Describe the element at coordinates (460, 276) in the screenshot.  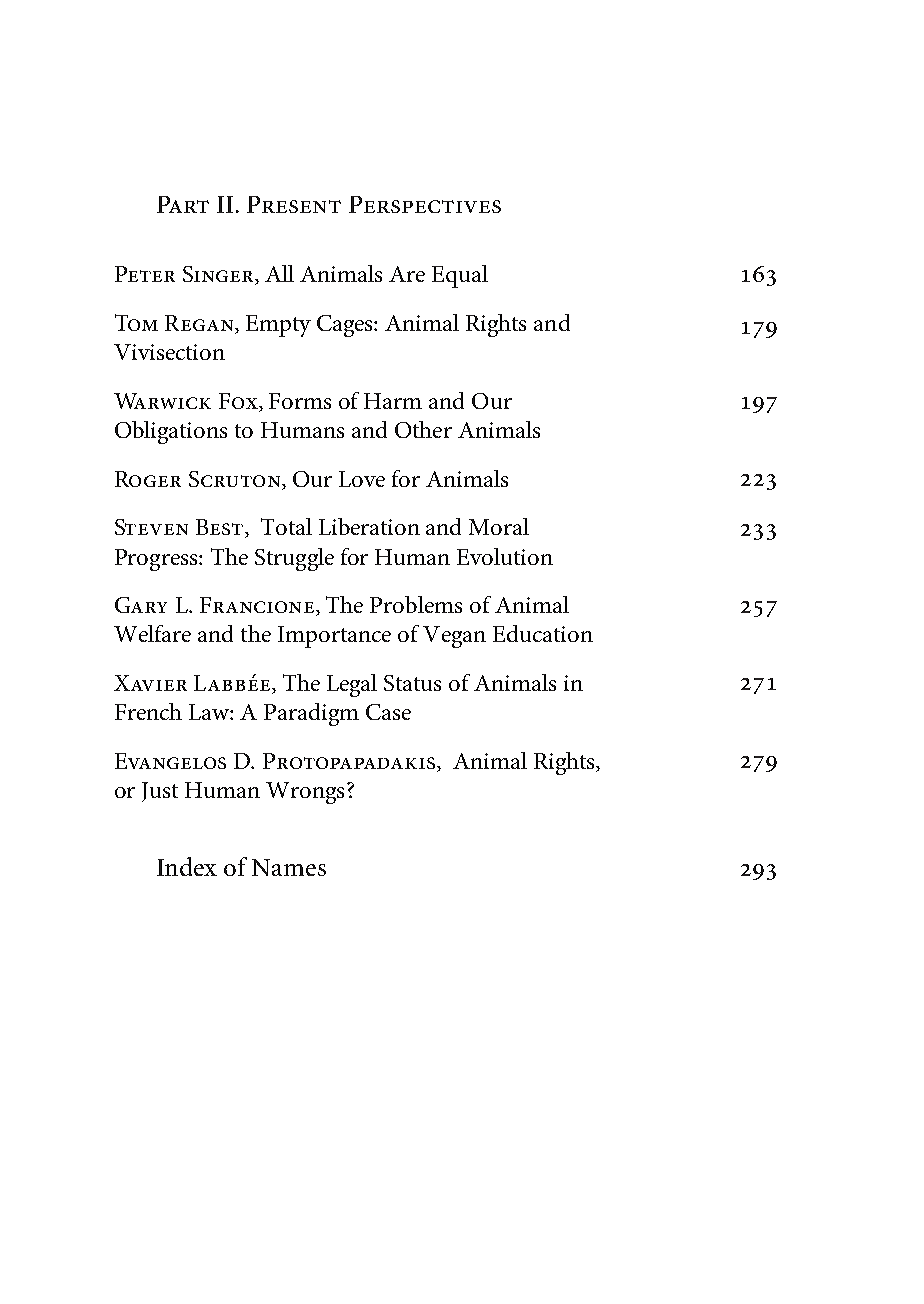
I see `Equal` at that location.
